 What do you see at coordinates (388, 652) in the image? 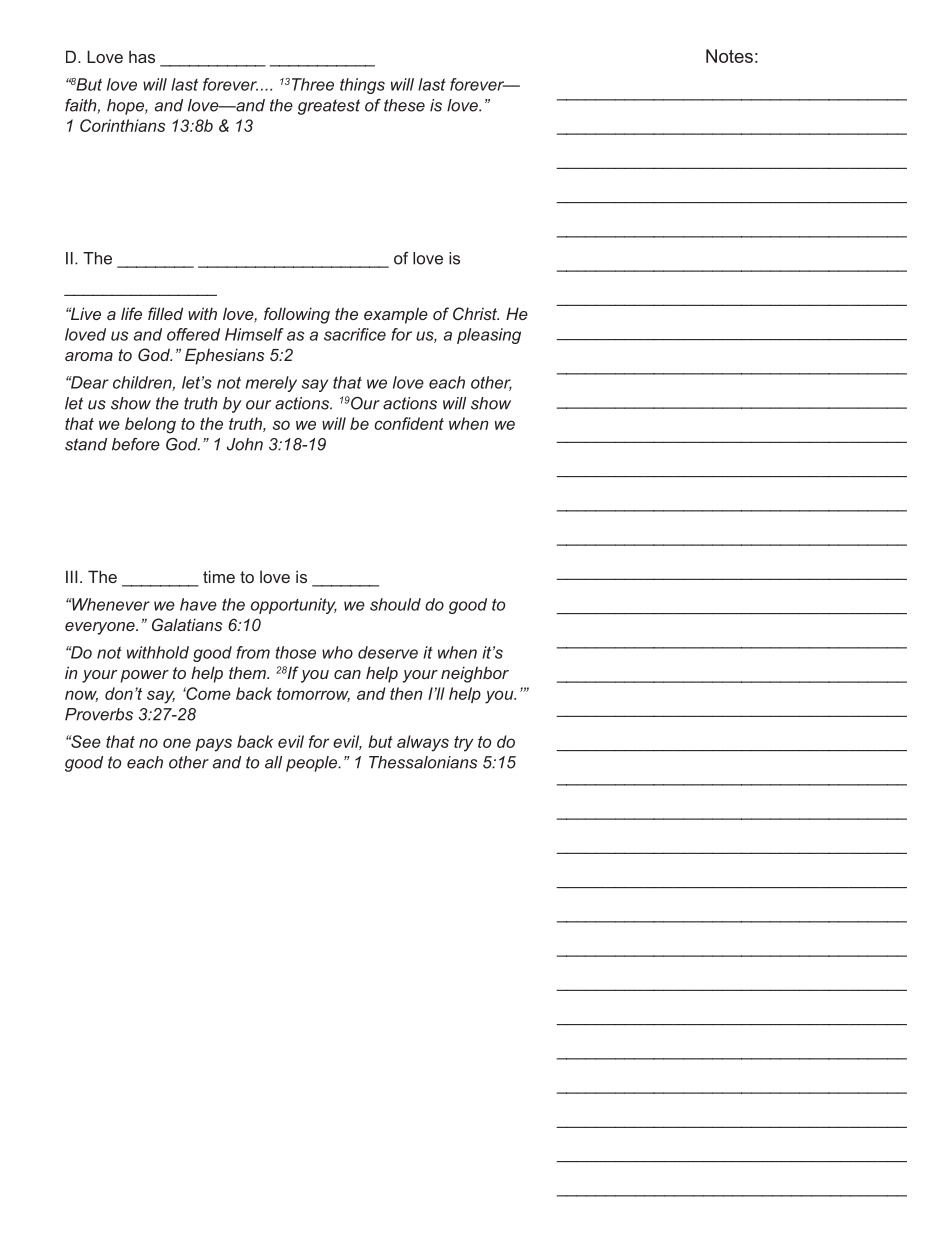
I see `deserve` at bounding box center [388, 652].
